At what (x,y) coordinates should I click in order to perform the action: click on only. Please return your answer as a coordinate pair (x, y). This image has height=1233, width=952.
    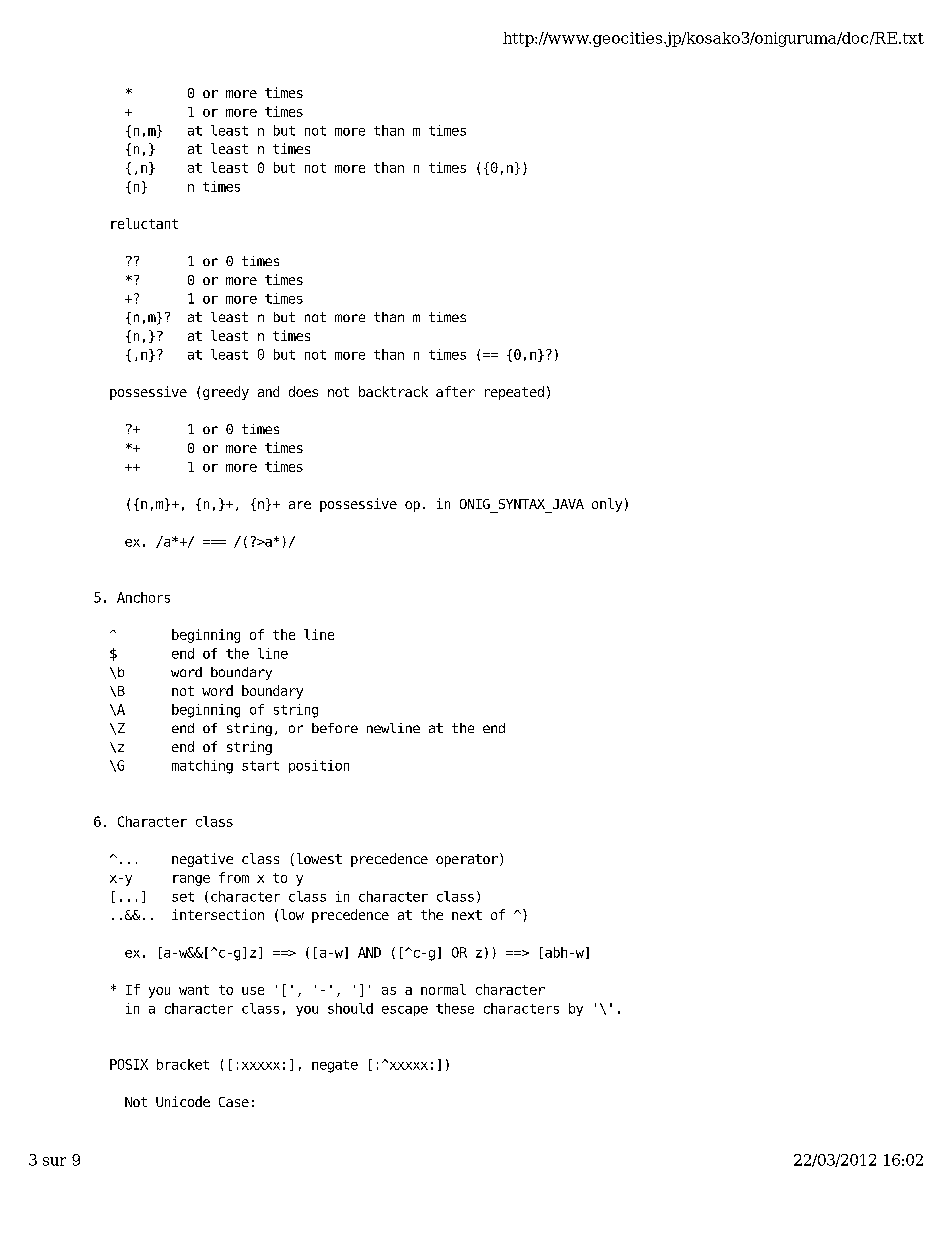
    Looking at the image, I should click on (607, 505).
